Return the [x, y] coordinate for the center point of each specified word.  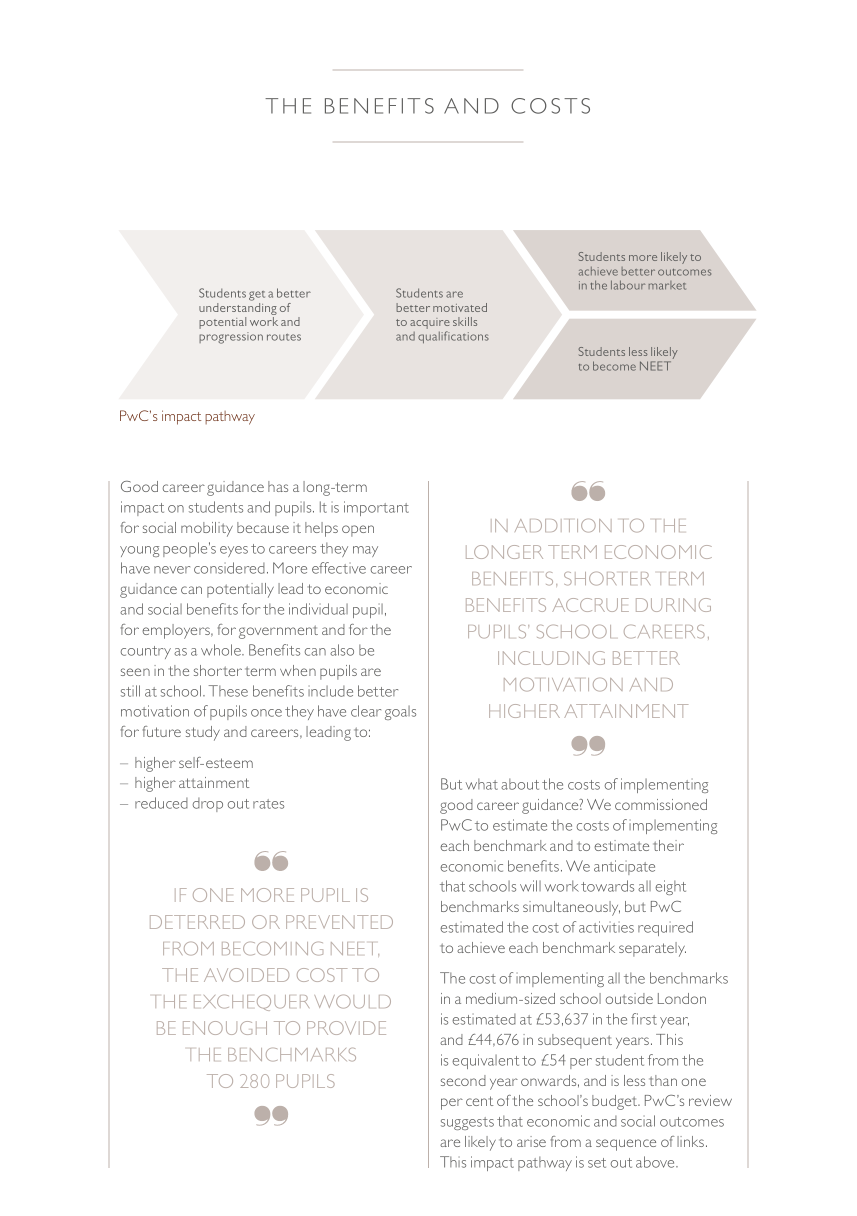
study [203, 733]
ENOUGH [225, 1028]
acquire [430, 325]
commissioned [661, 804]
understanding [238, 310]
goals [400, 713]
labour [628, 285]
